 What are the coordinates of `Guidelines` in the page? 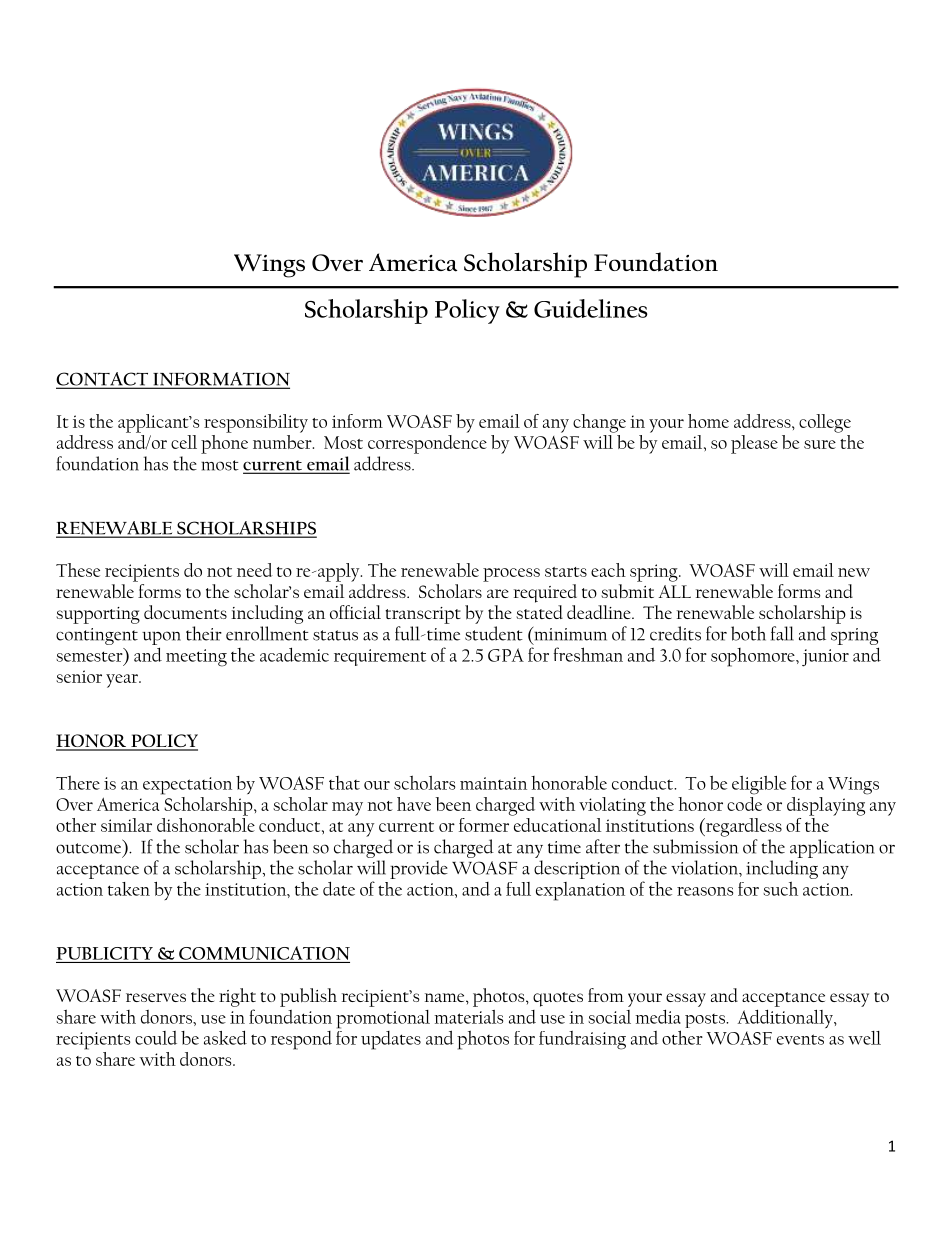 It's located at (591, 308).
